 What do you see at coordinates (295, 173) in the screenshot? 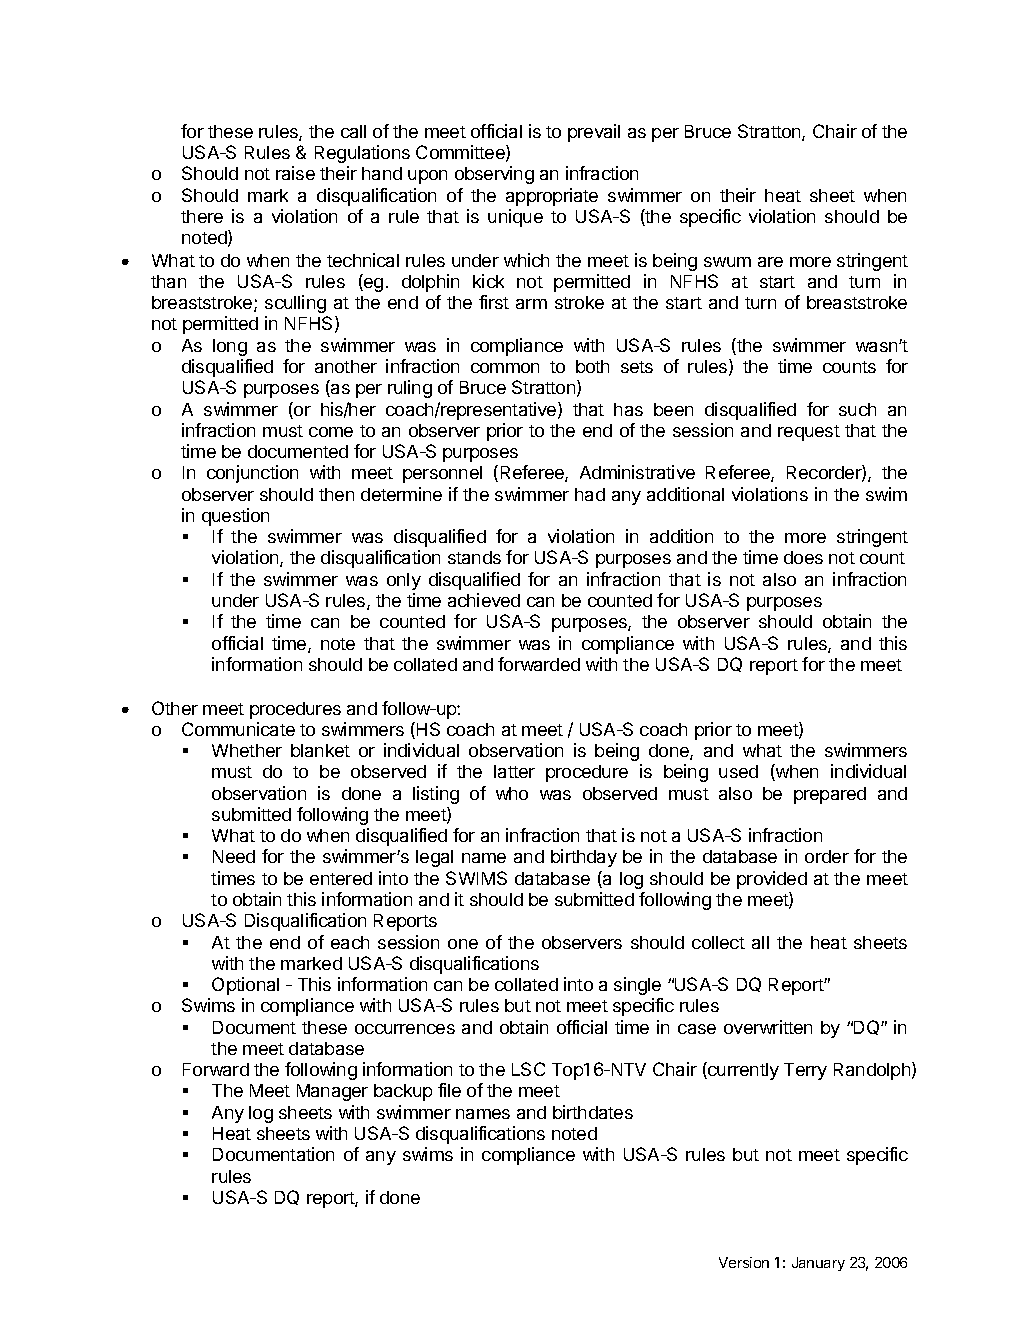
I see `raise` at bounding box center [295, 173].
